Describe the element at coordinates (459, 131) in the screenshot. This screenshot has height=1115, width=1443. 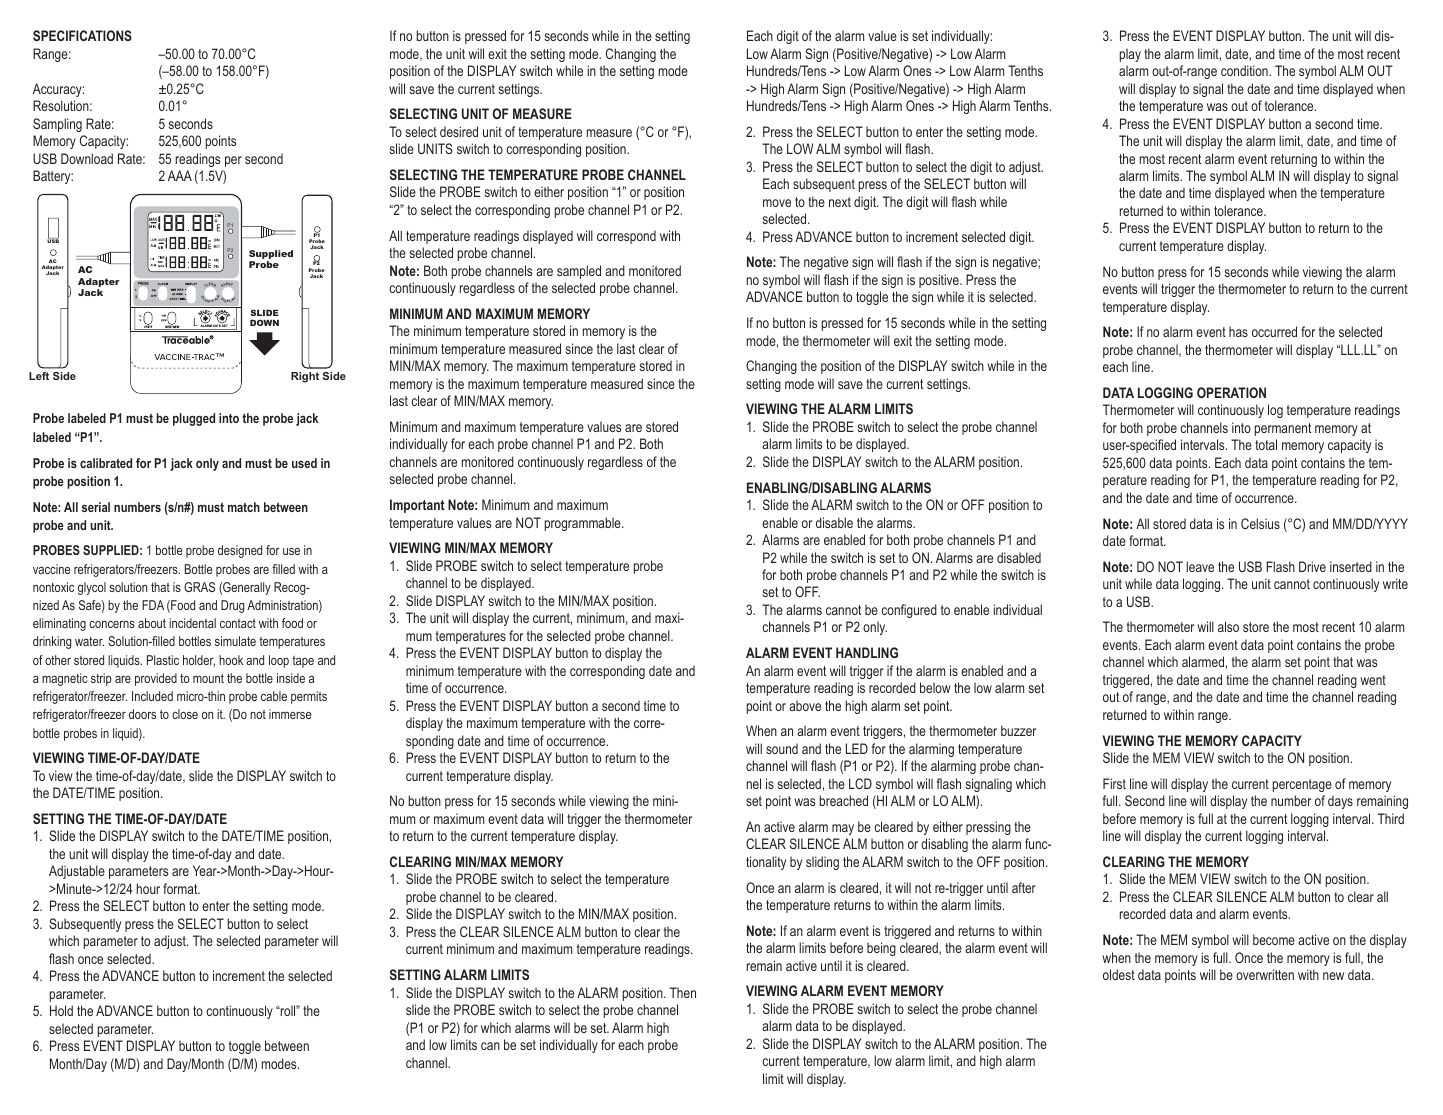
I see `desired` at that location.
